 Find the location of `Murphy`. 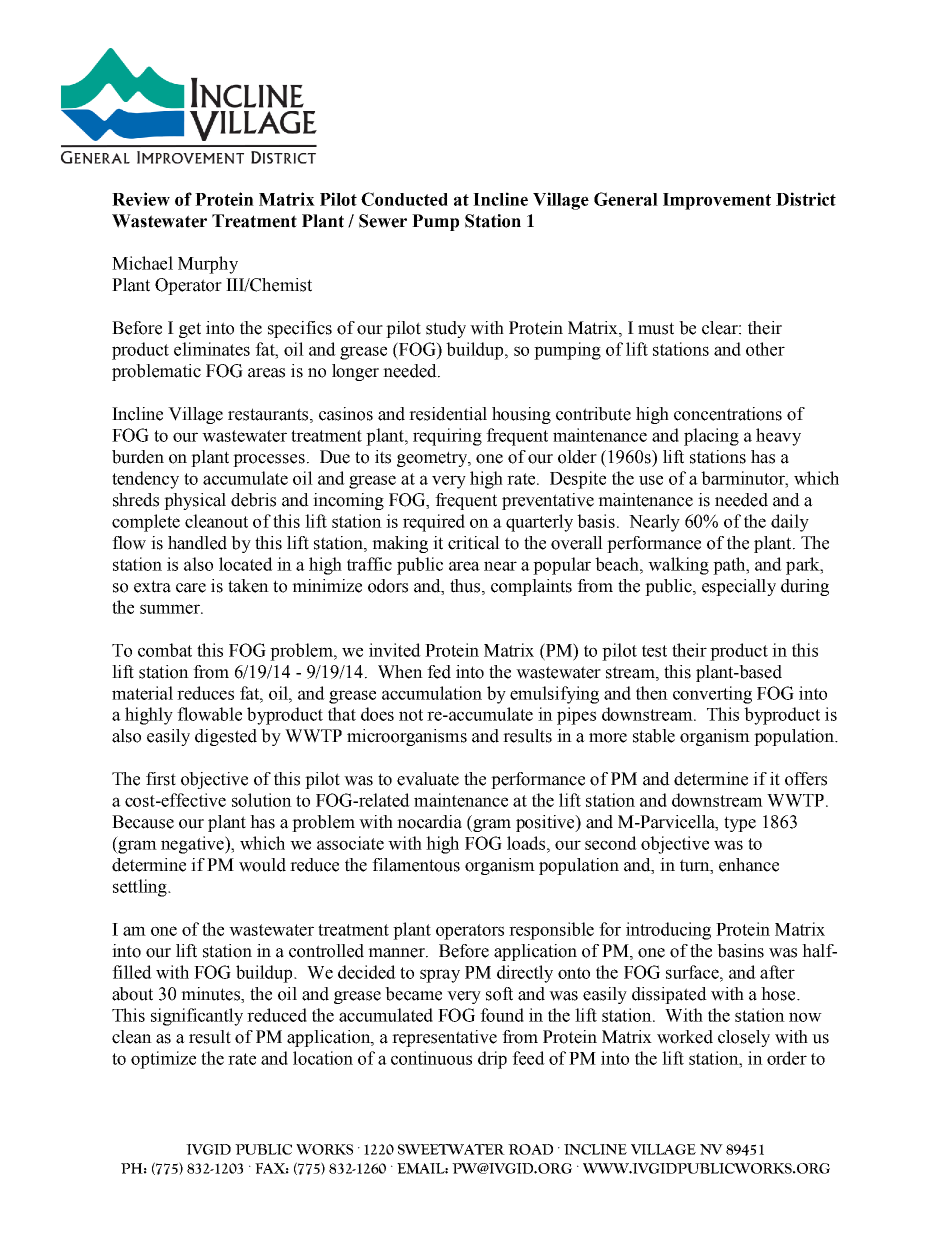

Murphy is located at coordinates (208, 265).
